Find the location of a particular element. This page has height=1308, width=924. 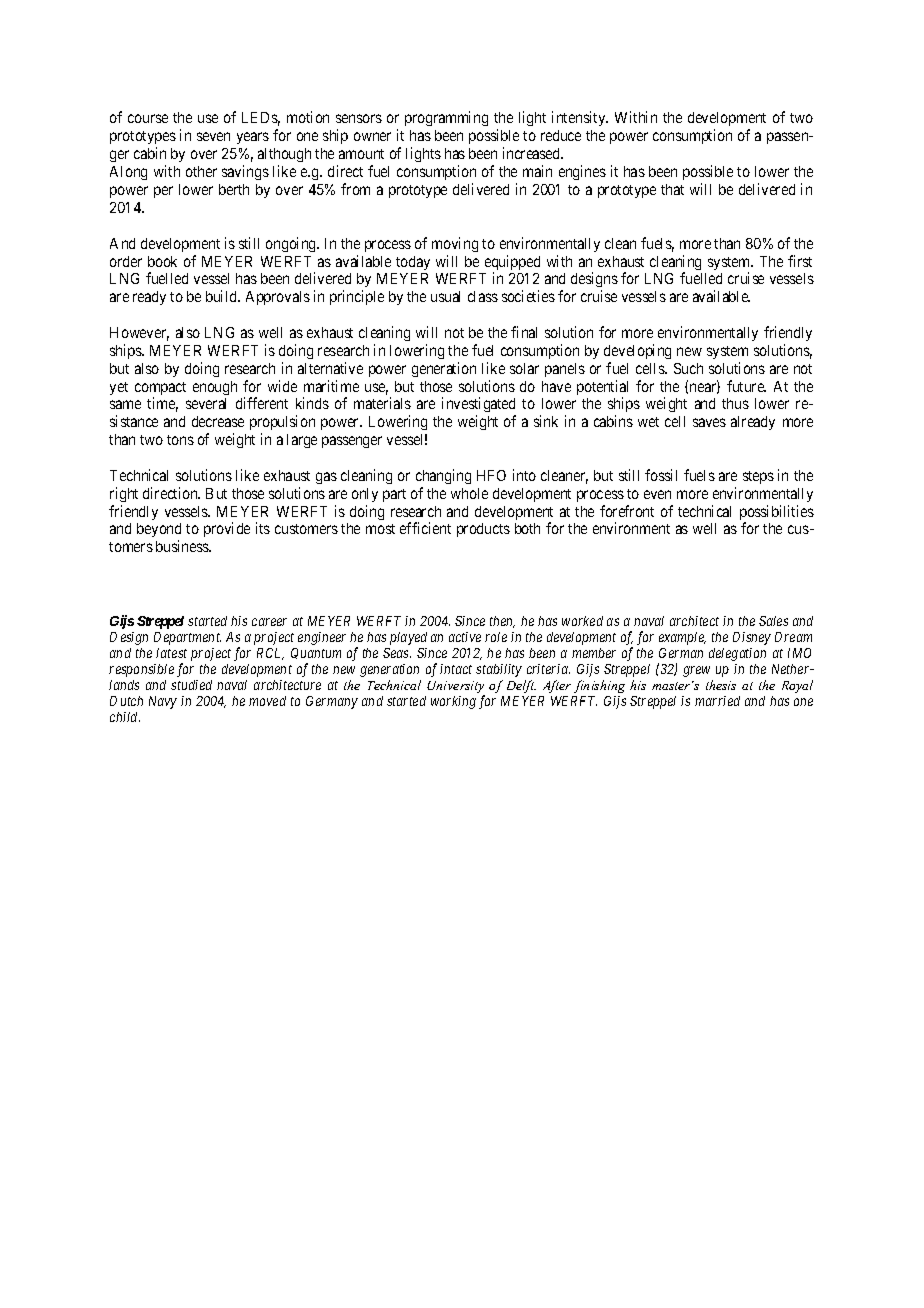

that is located at coordinates (672, 189).
